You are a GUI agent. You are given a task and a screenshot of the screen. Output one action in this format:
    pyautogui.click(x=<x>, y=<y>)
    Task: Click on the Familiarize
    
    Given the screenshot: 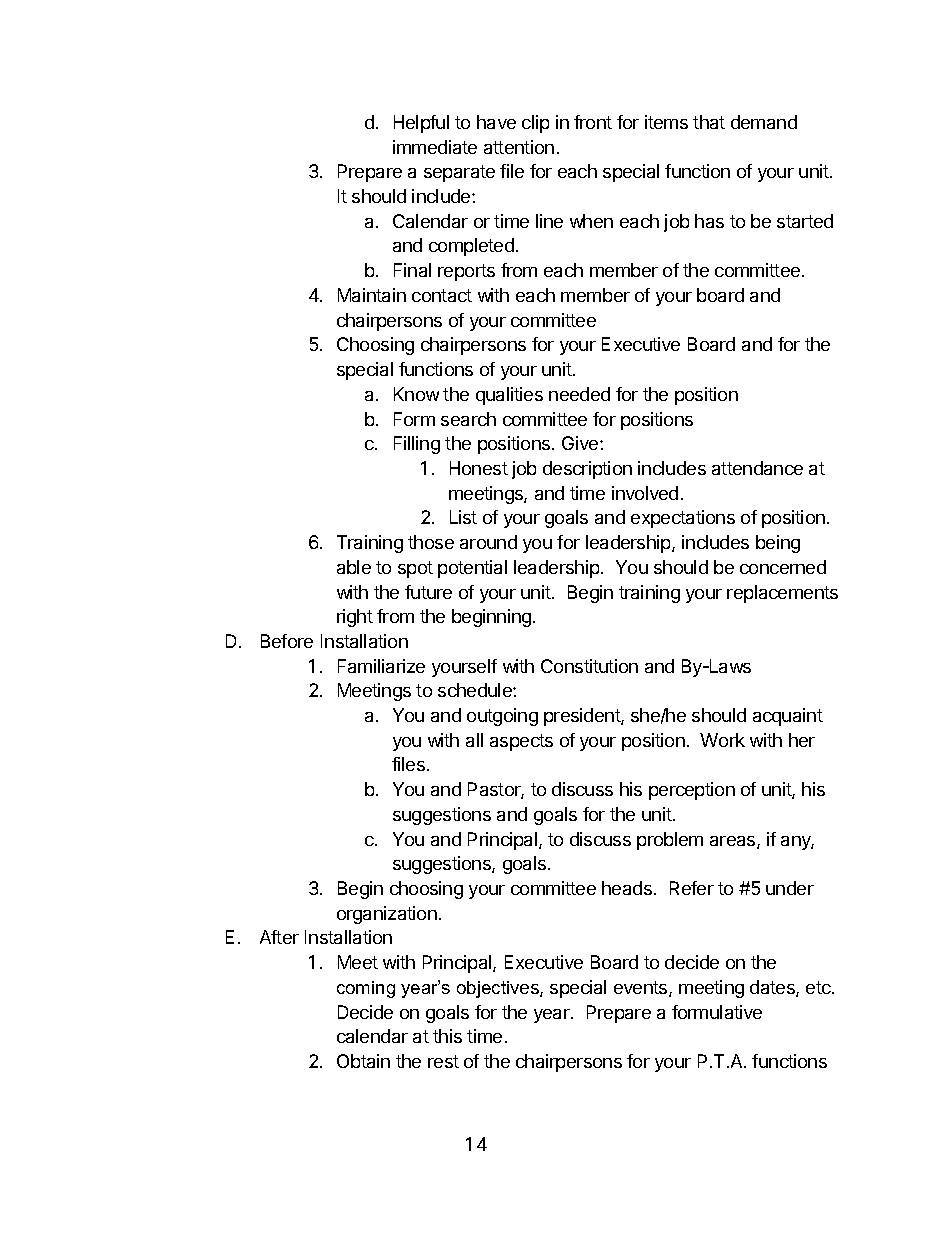 What is the action you would take?
    pyautogui.click(x=381, y=666)
